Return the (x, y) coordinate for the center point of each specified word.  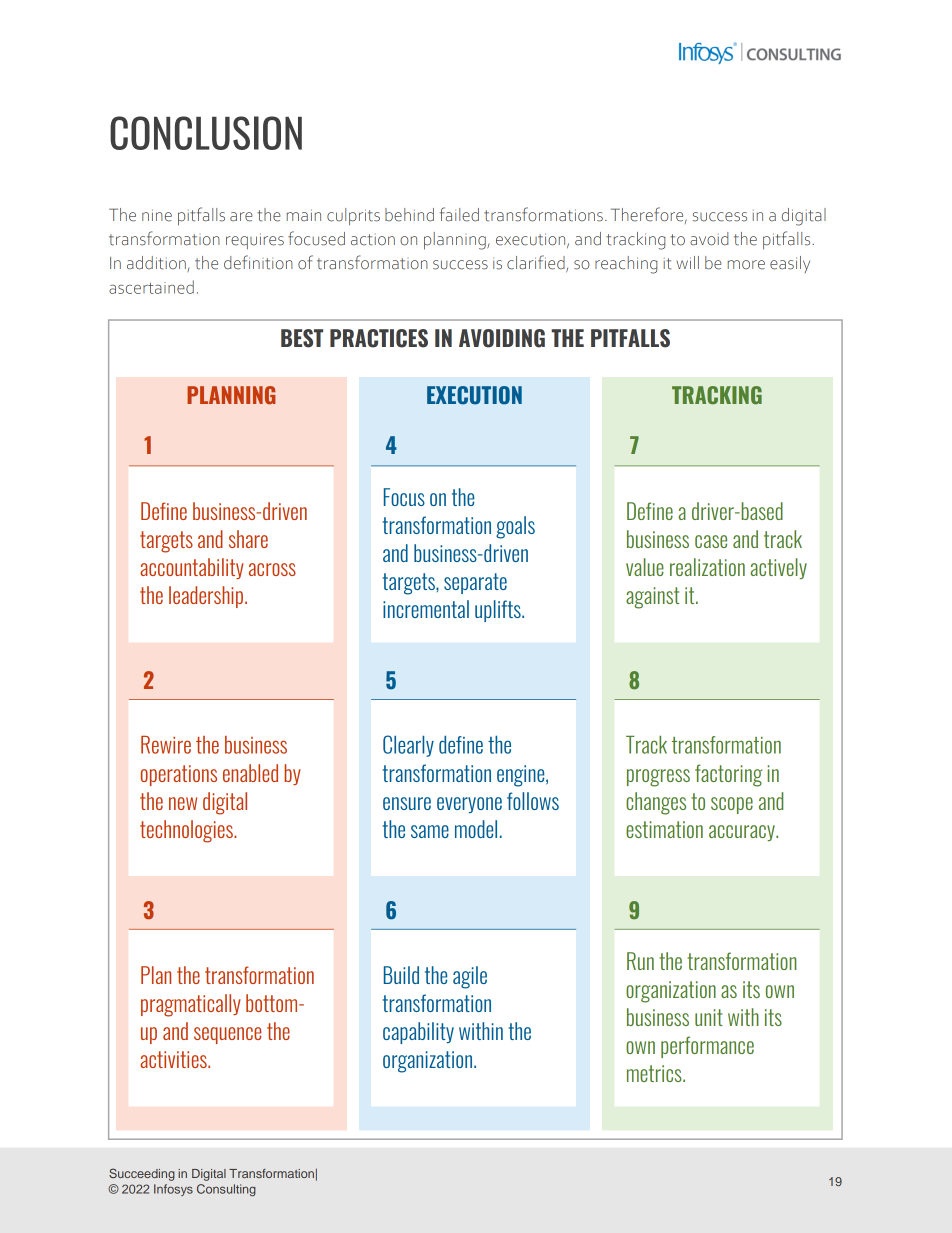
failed (459, 214)
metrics (655, 1073)
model (476, 829)
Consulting (226, 1190)
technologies (187, 831)
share (248, 539)
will (687, 262)
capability (418, 1033)
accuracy (743, 833)
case (711, 541)
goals (515, 527)
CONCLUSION (206, 133)
